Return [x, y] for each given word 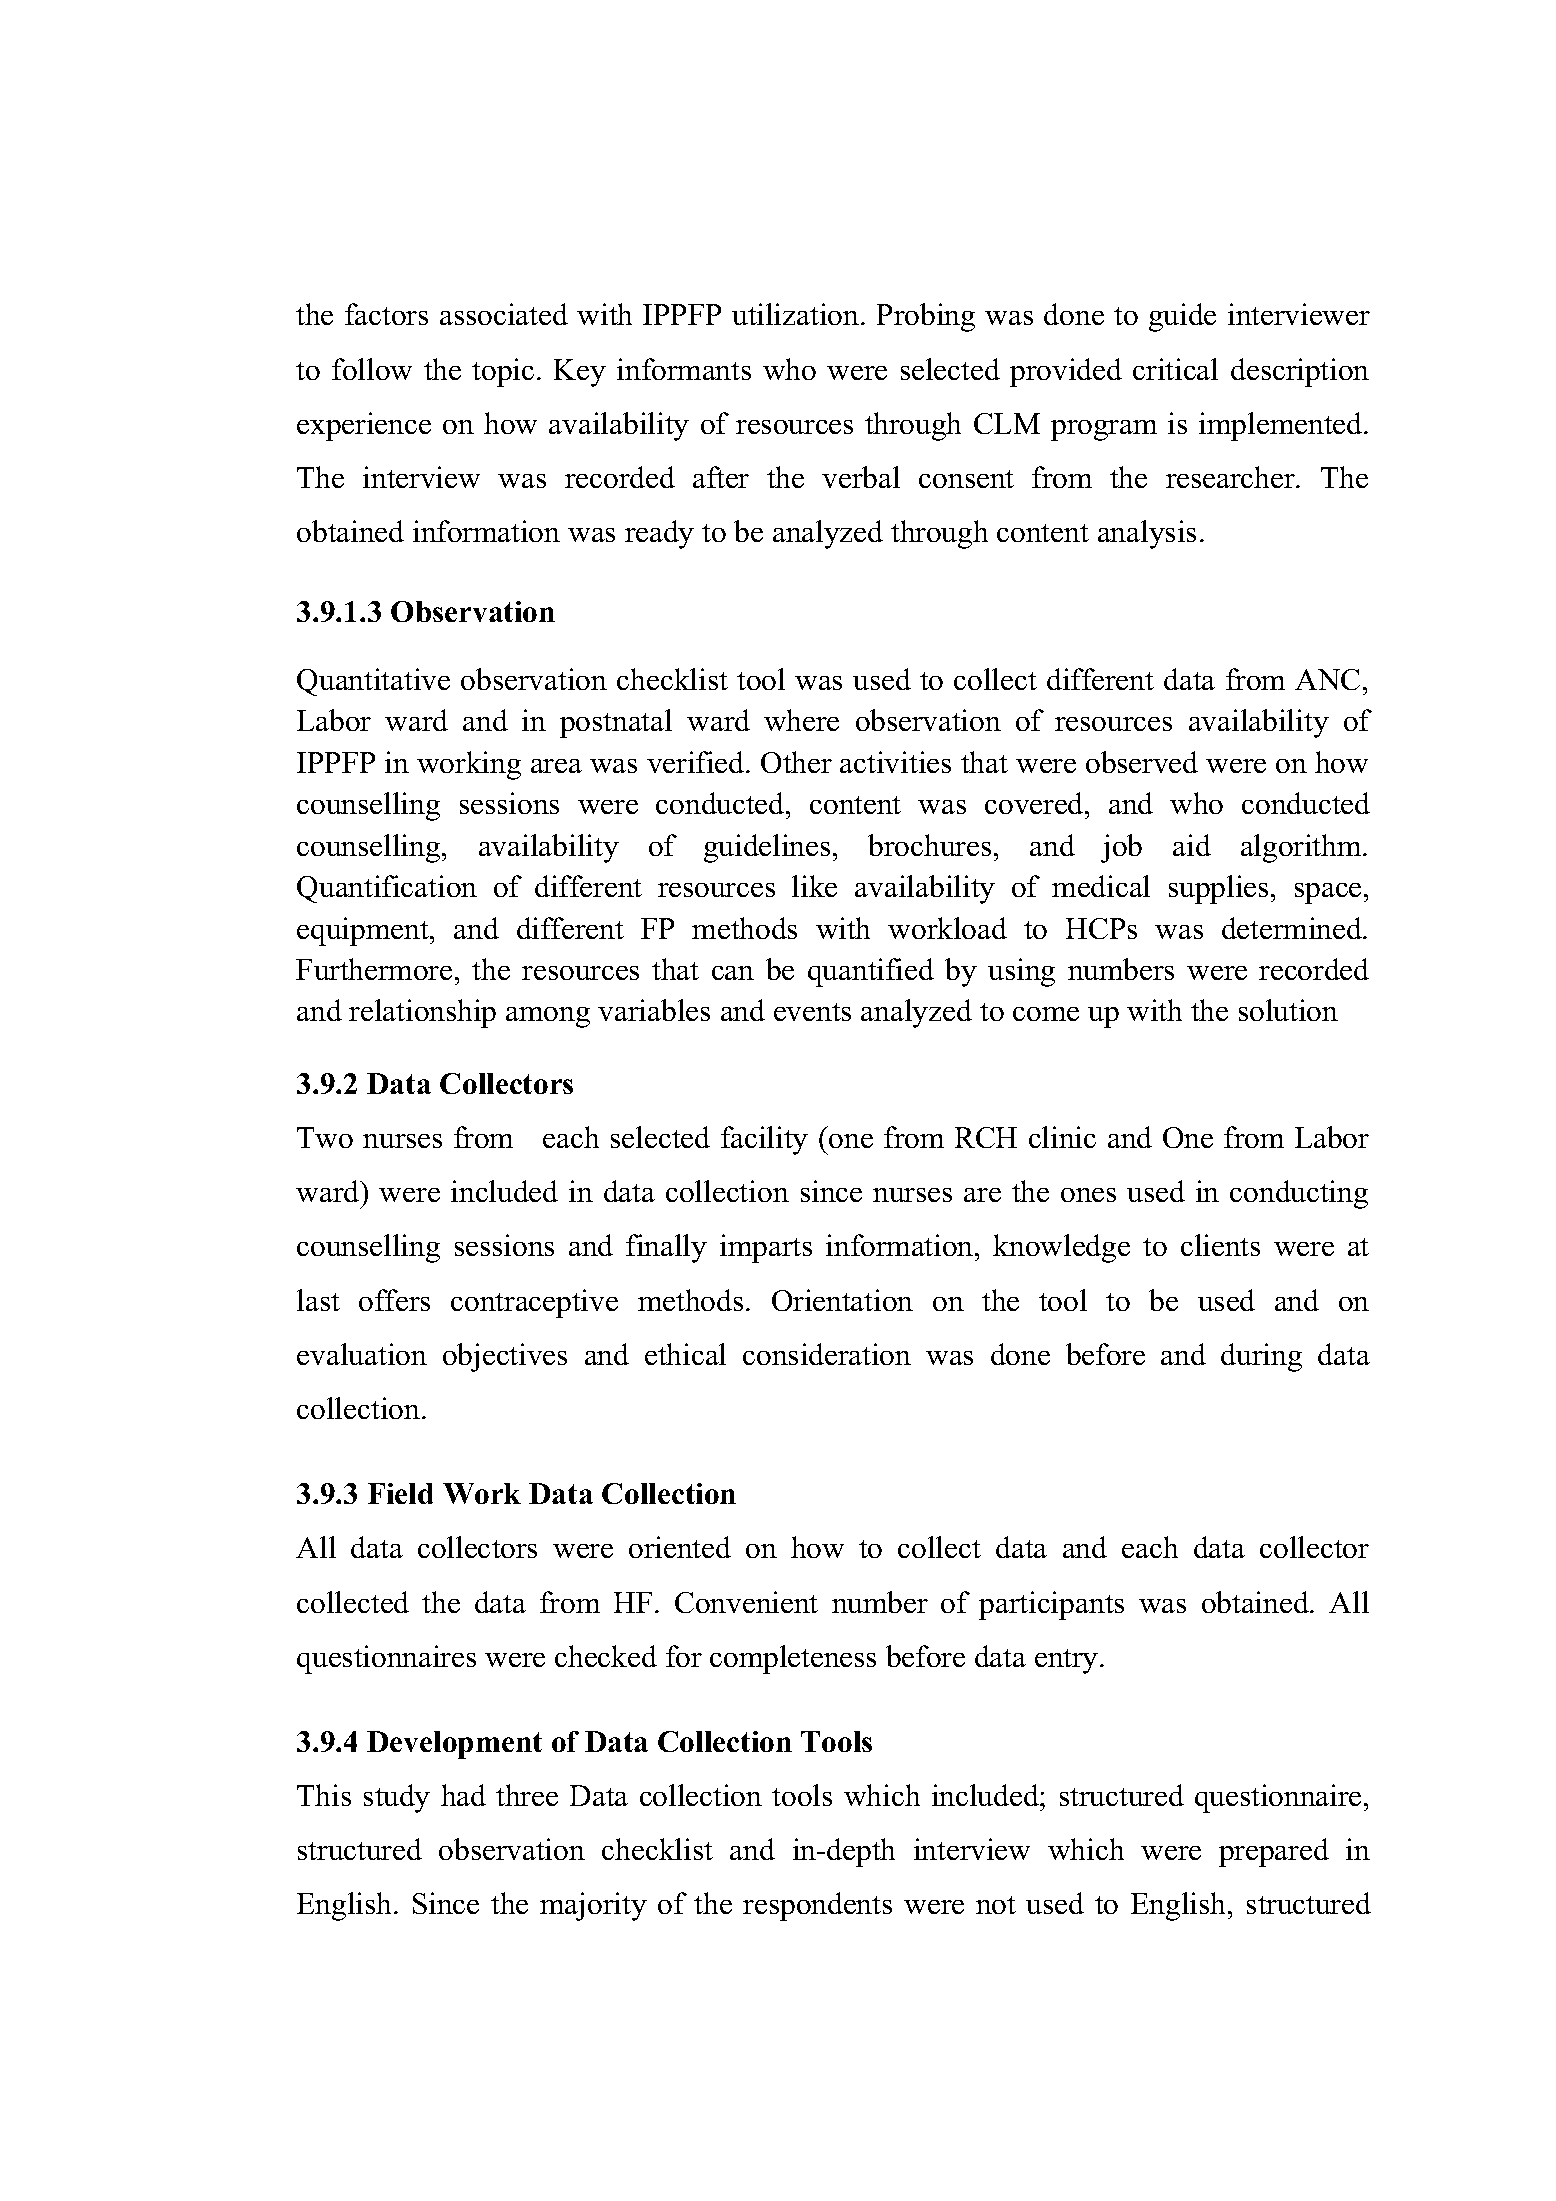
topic [503, 372]
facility [764, 1140]
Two [325, 1137]
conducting [1299, 1194]
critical [1175, 369]
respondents [817, 1906]
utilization [797, 314]
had [463, 1795]
